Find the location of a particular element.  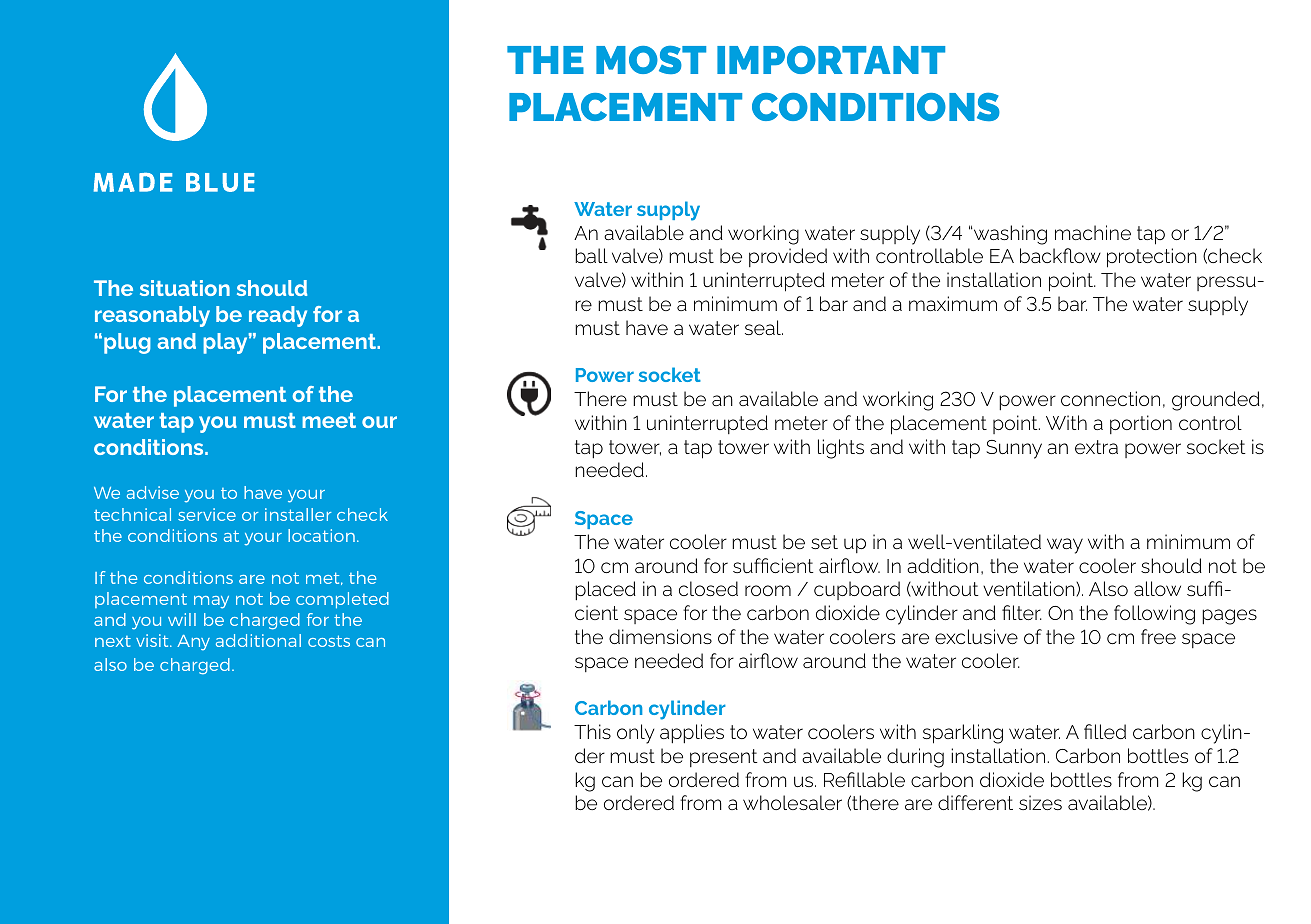

sizes is located at coordinates (1040, 802).
